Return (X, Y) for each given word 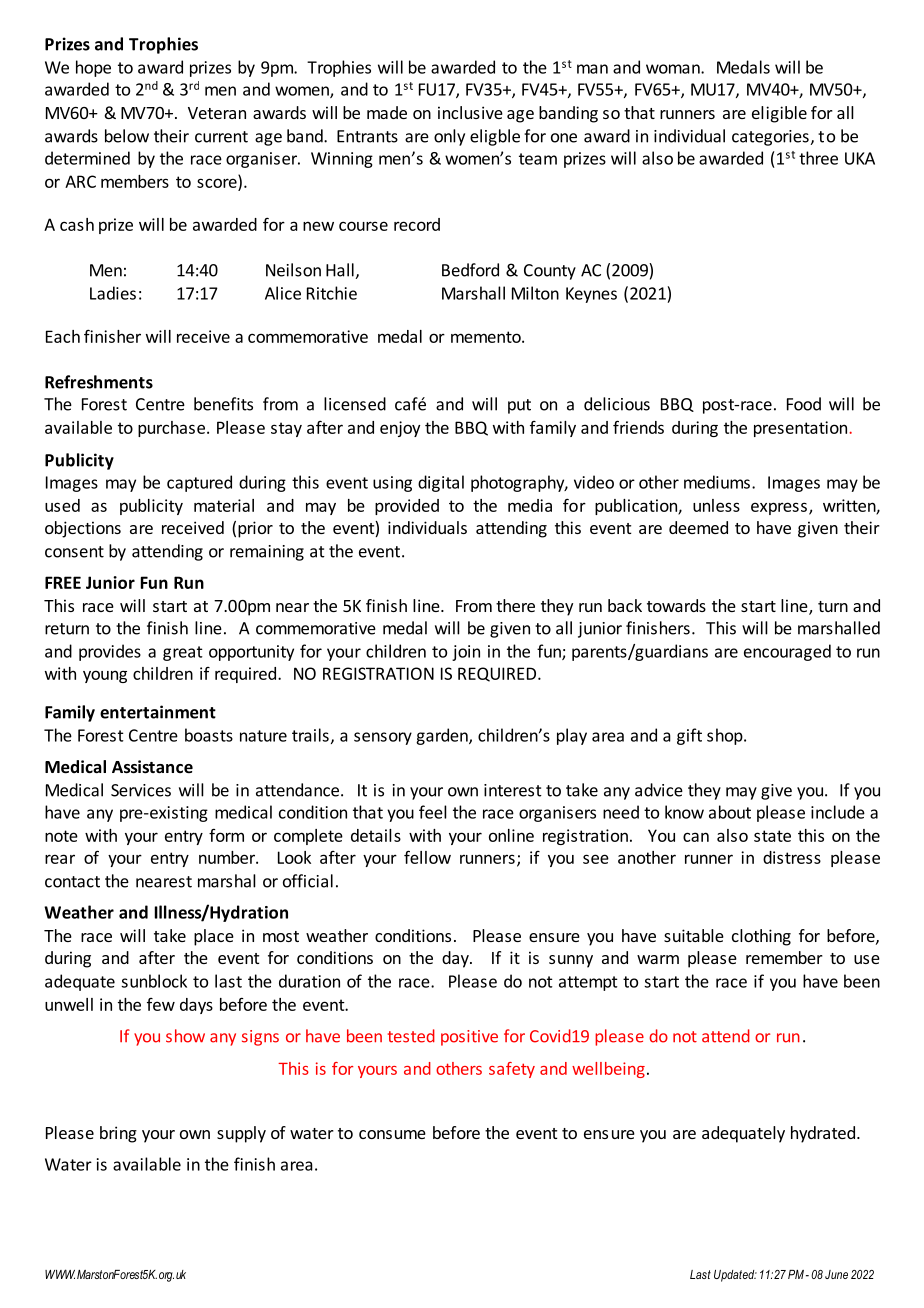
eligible (779, 114)
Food (804, 404)
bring (118, 1134)
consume (392, 1134)
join (466, 653)
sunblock (154, 981)
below (127, 136)
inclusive (470, 112)
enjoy (400, 429)
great (183, 653)
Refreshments (99, 382)
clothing (761, 937)
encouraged (787, 652)
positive (469, 1038)
